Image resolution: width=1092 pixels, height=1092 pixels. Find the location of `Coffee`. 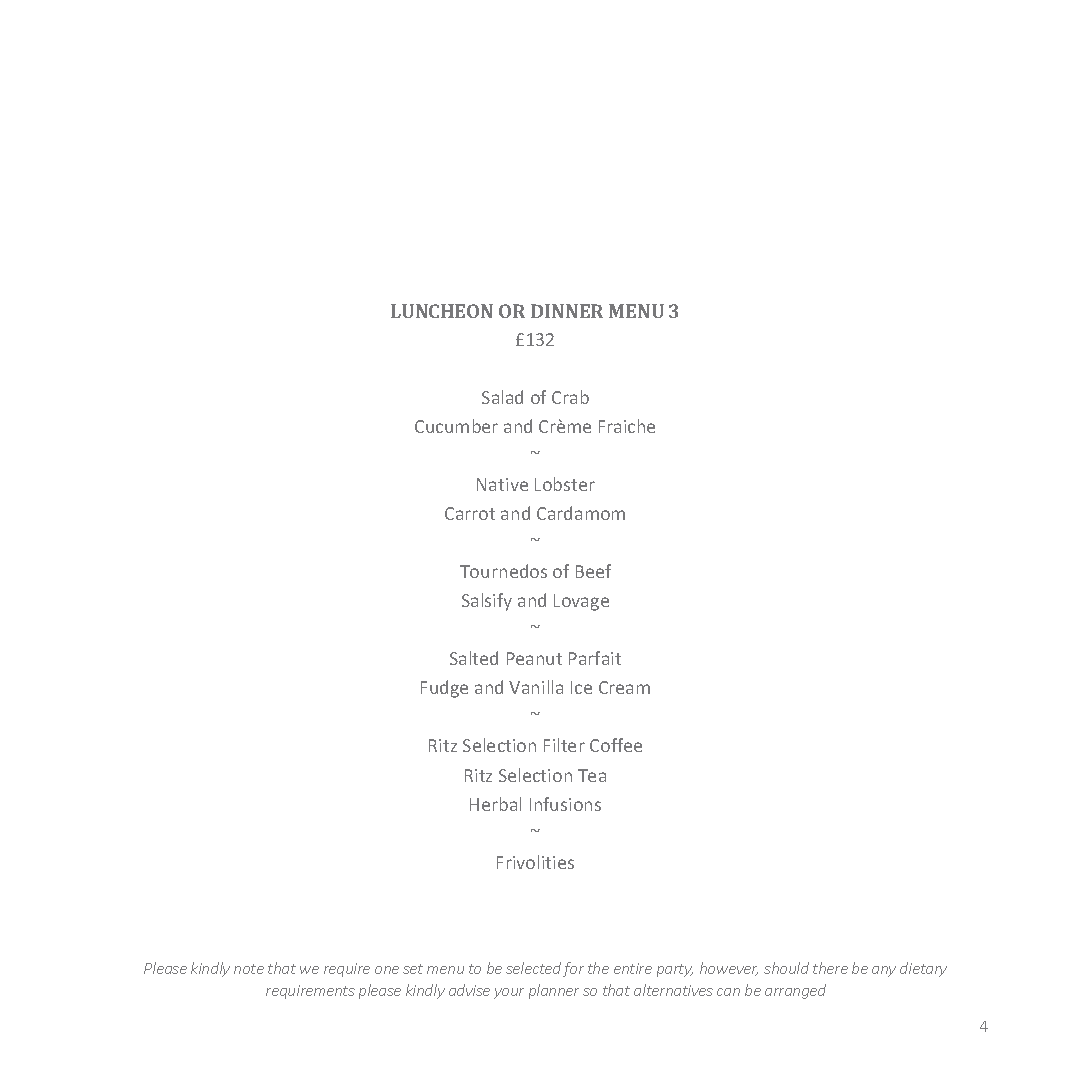

Coffee is located at coordinates (616, 745).
